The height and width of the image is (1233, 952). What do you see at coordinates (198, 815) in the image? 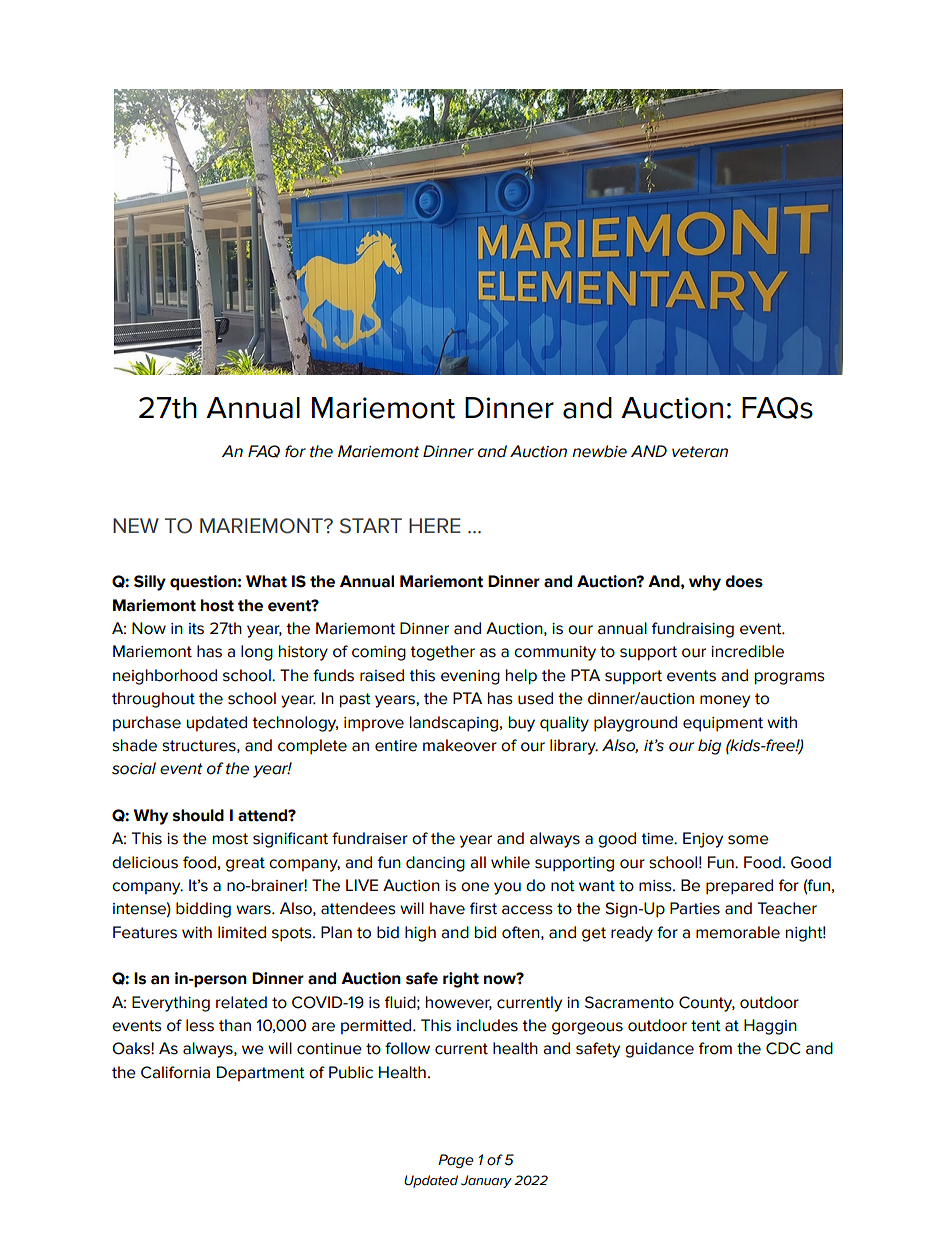
I see `should` at bounding box center [198, 815].
